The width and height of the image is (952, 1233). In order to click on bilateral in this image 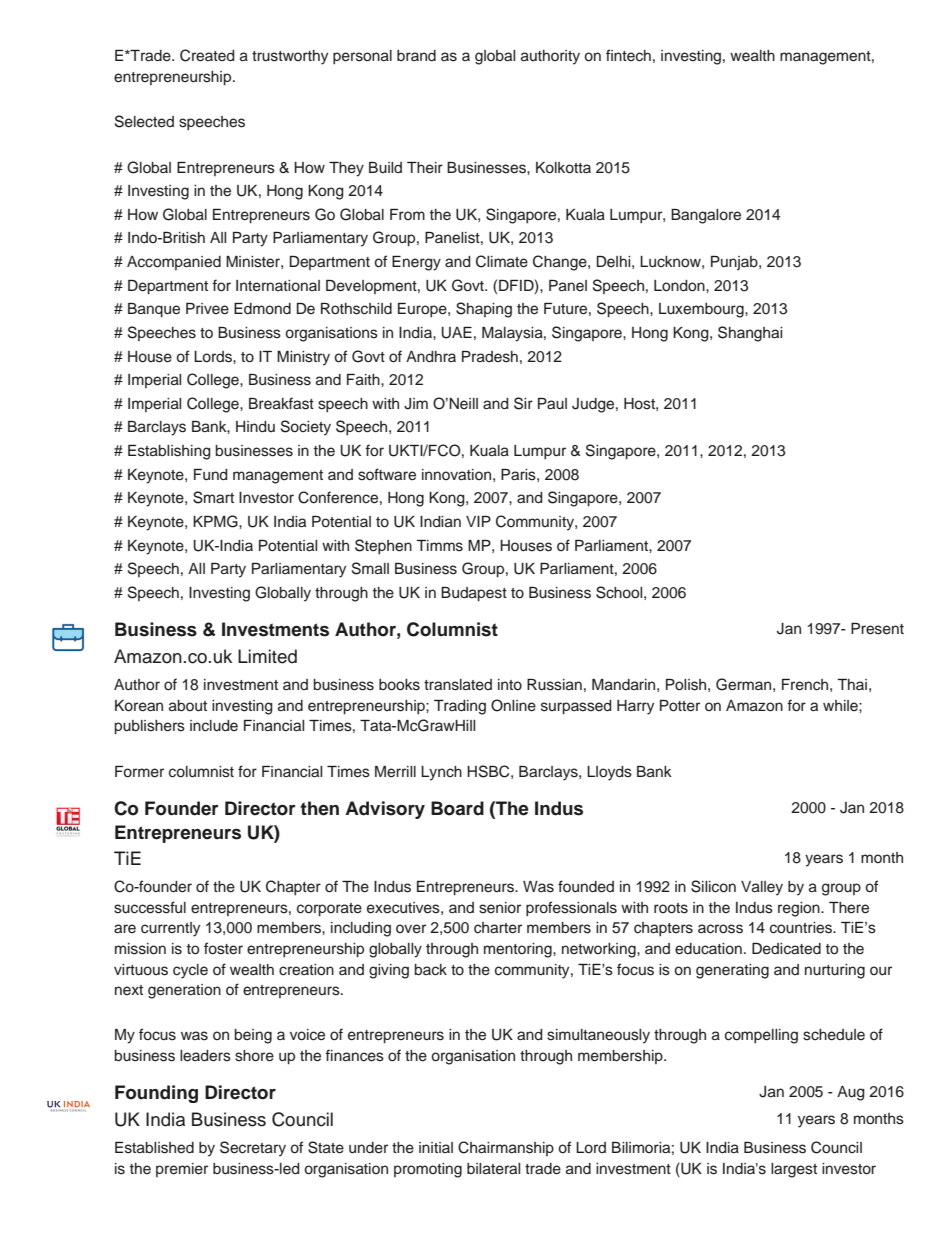, I will do `click(493, 1169)`.
